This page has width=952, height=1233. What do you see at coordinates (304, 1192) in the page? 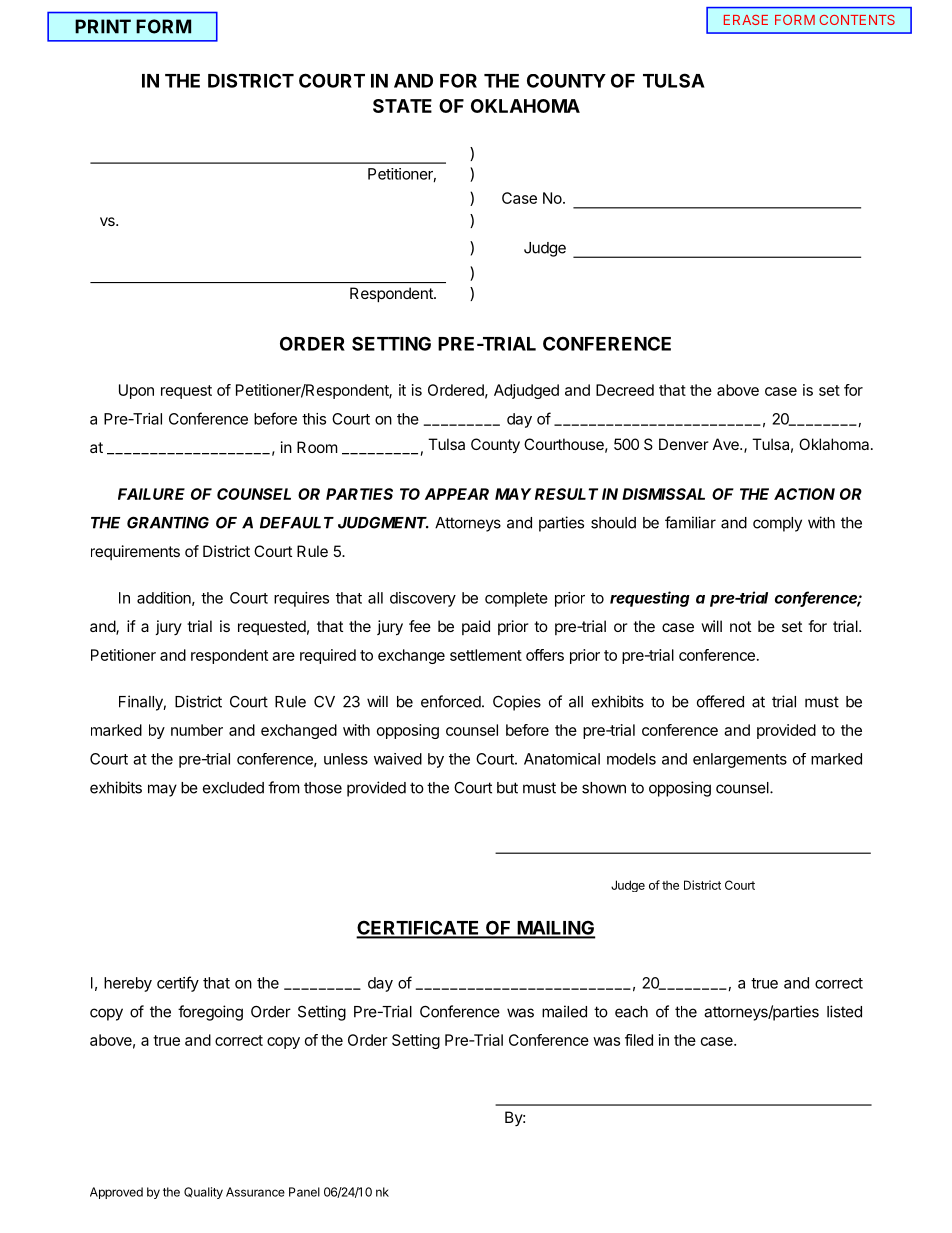
I see `Panel` at bounding box center [304, 1192].
